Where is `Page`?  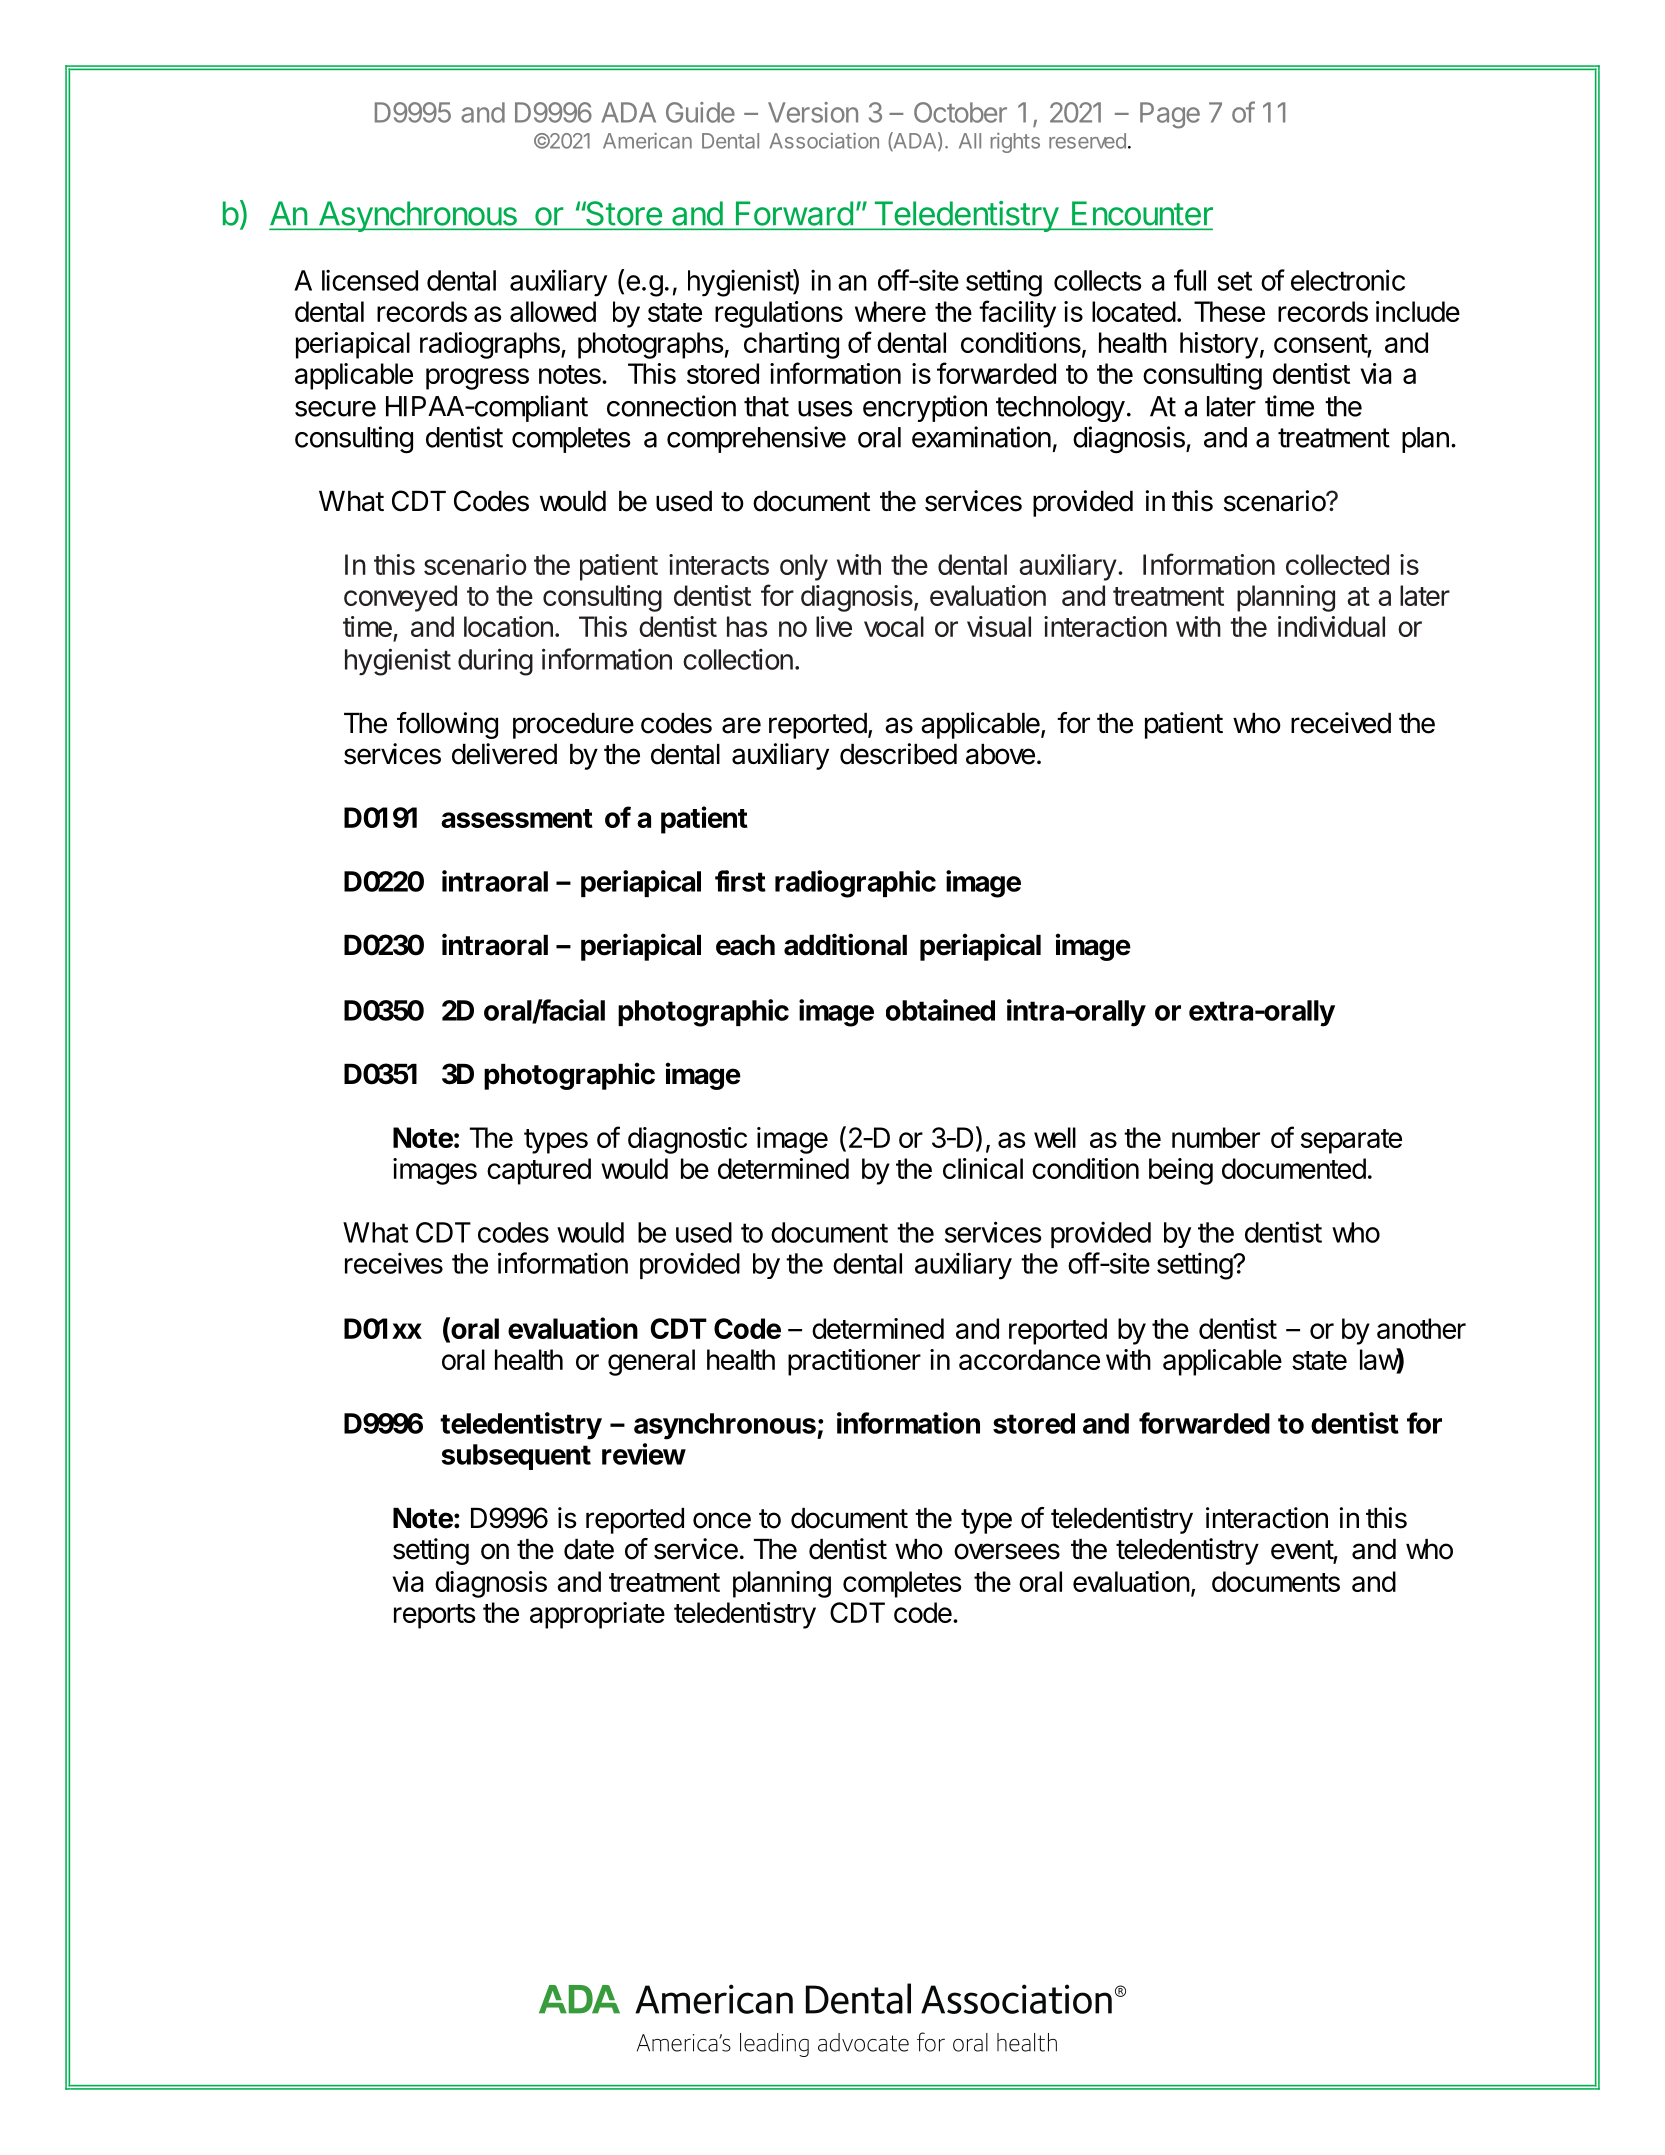
Page is located at coordinates (1170, 115).
